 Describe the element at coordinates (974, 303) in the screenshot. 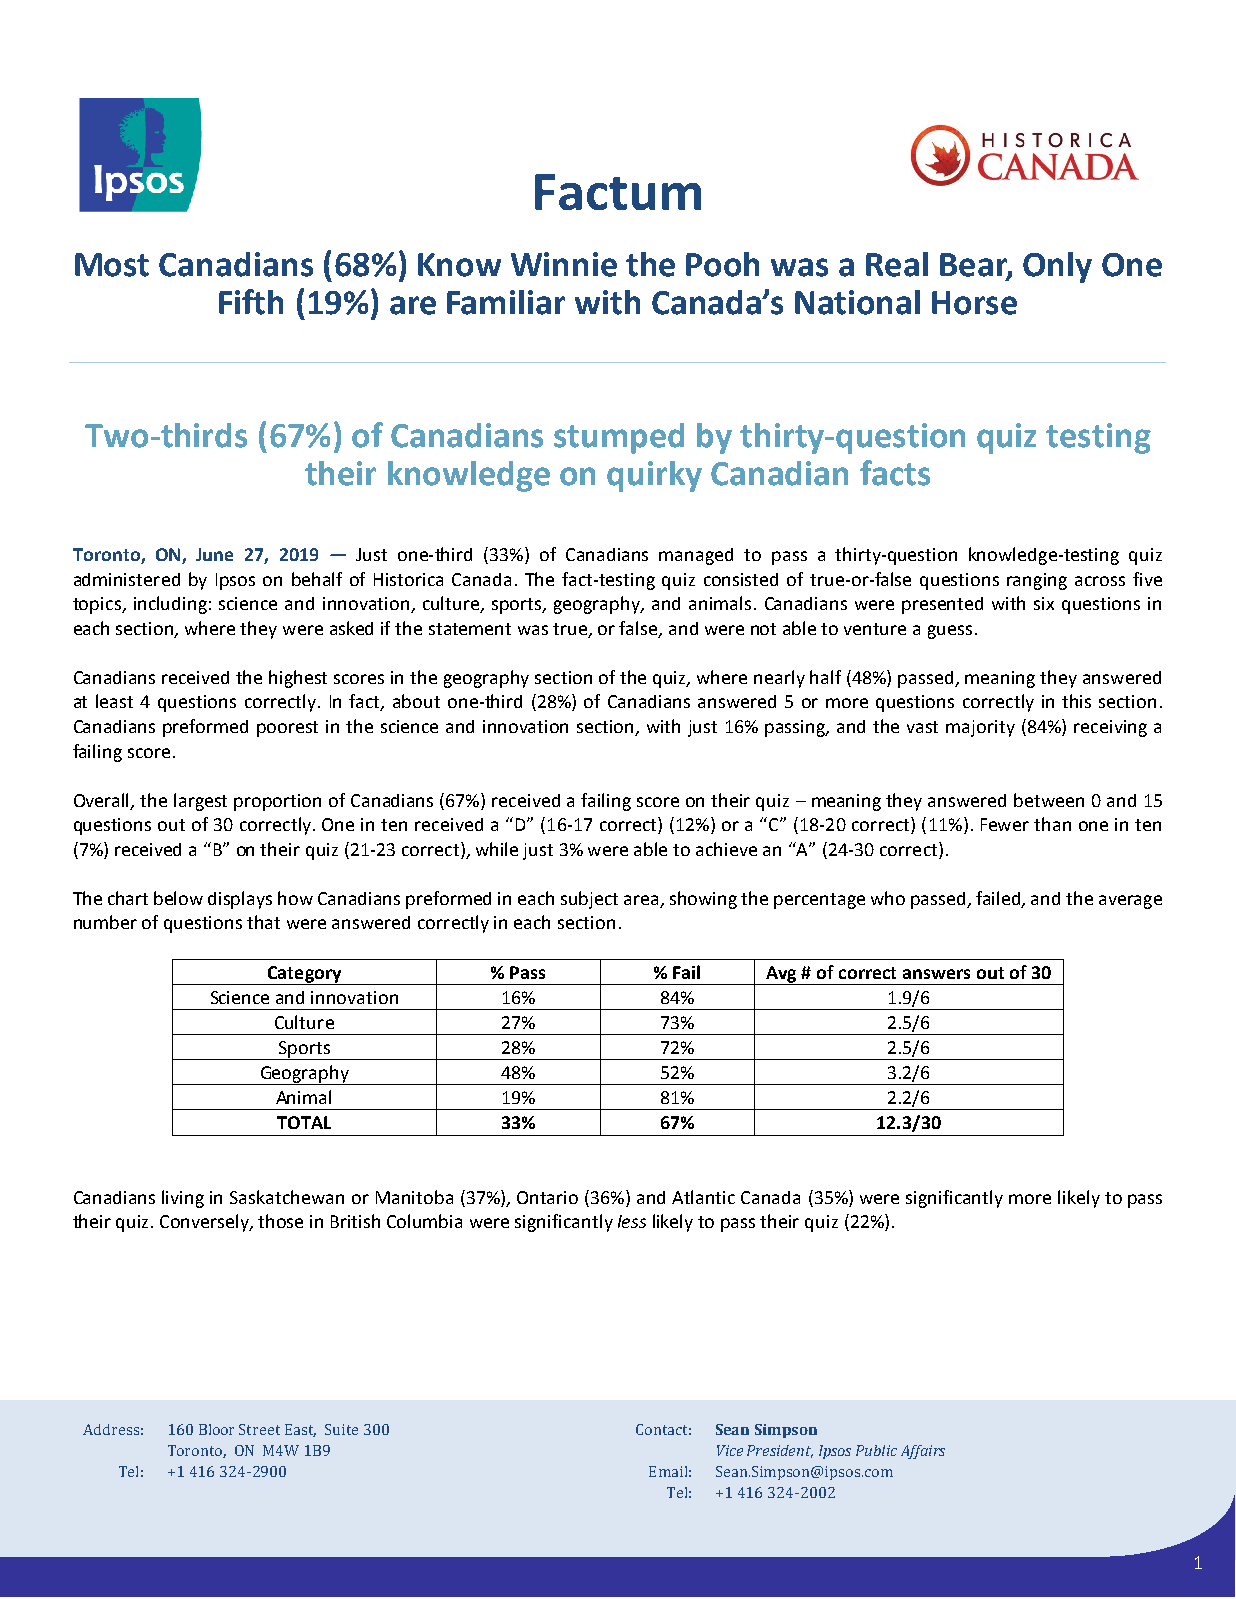

I see `Horse` at that location.
